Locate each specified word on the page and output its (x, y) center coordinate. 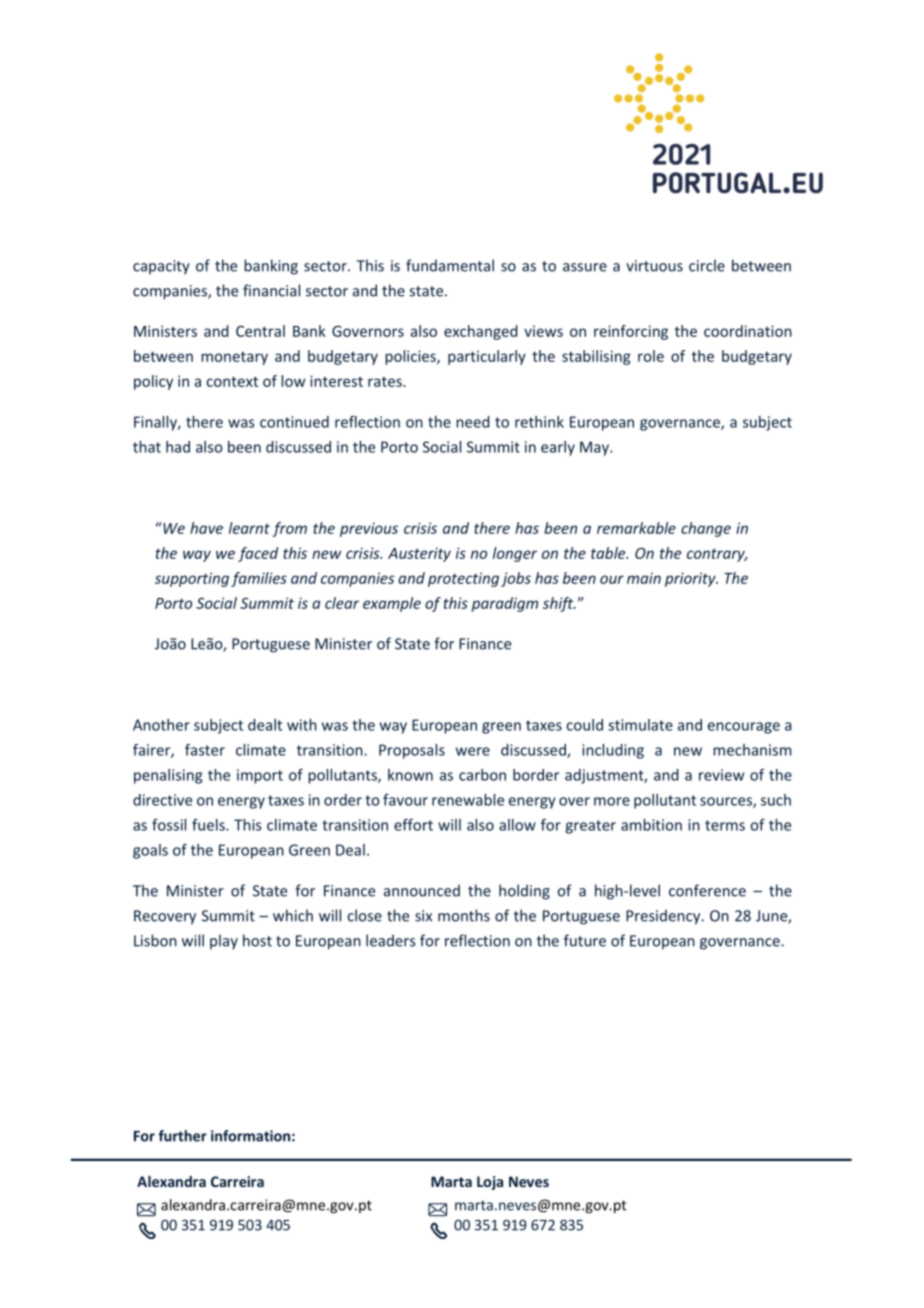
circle (707, 265)
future (585, 940)
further (182, 1136)
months (464, 915)
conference (707, 890)
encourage (744, 728)
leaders (390, 940)
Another (161, 725)
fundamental (450, 265)
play (224, 942)
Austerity (419, 554)
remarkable (636, 528)
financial (271, 290)
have (206, 528)
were (473, 751)
